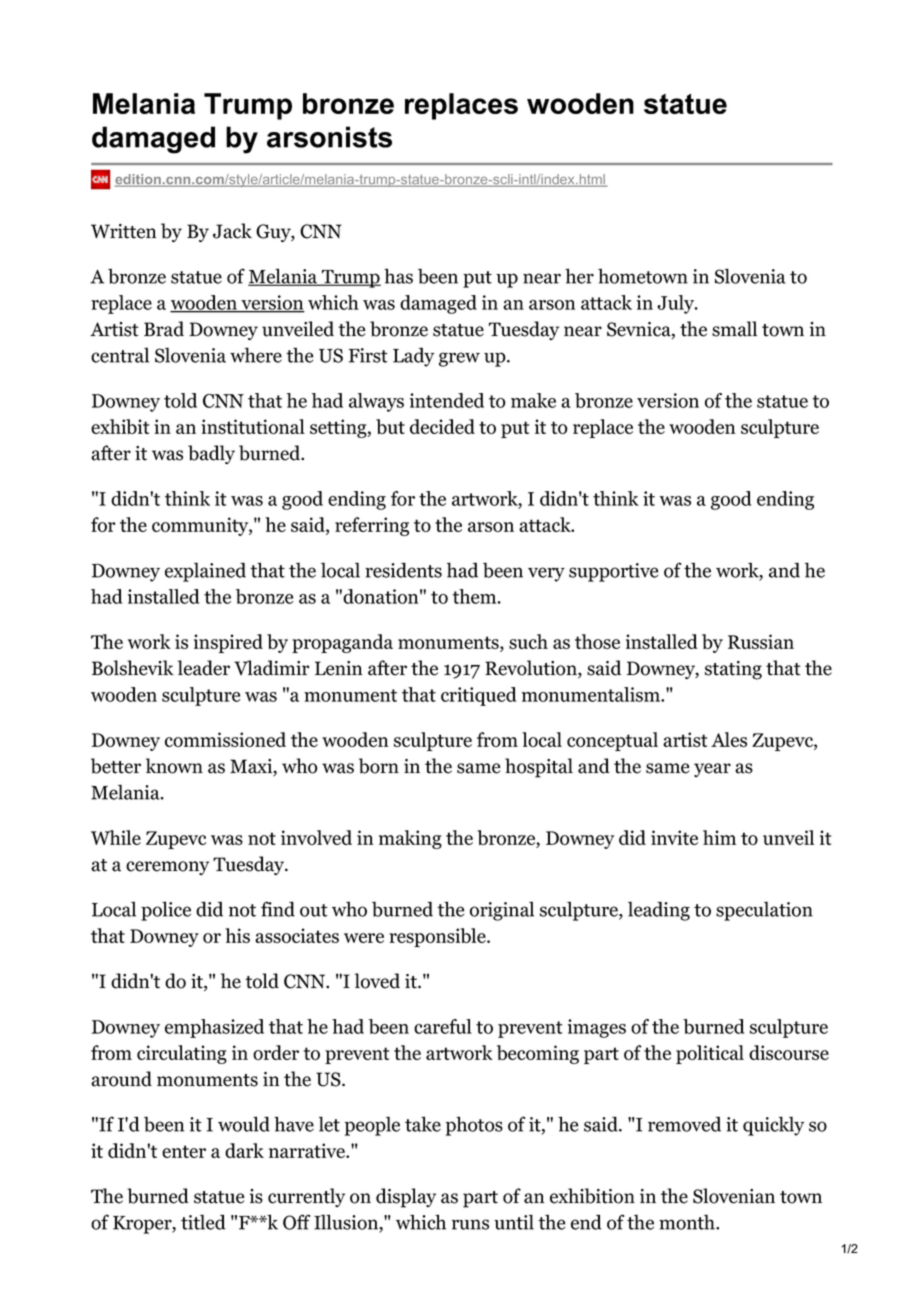  What do you see at coordinates (613, 572) in the screenshot?
I see `supportive` at bounding box center [613, 572].
